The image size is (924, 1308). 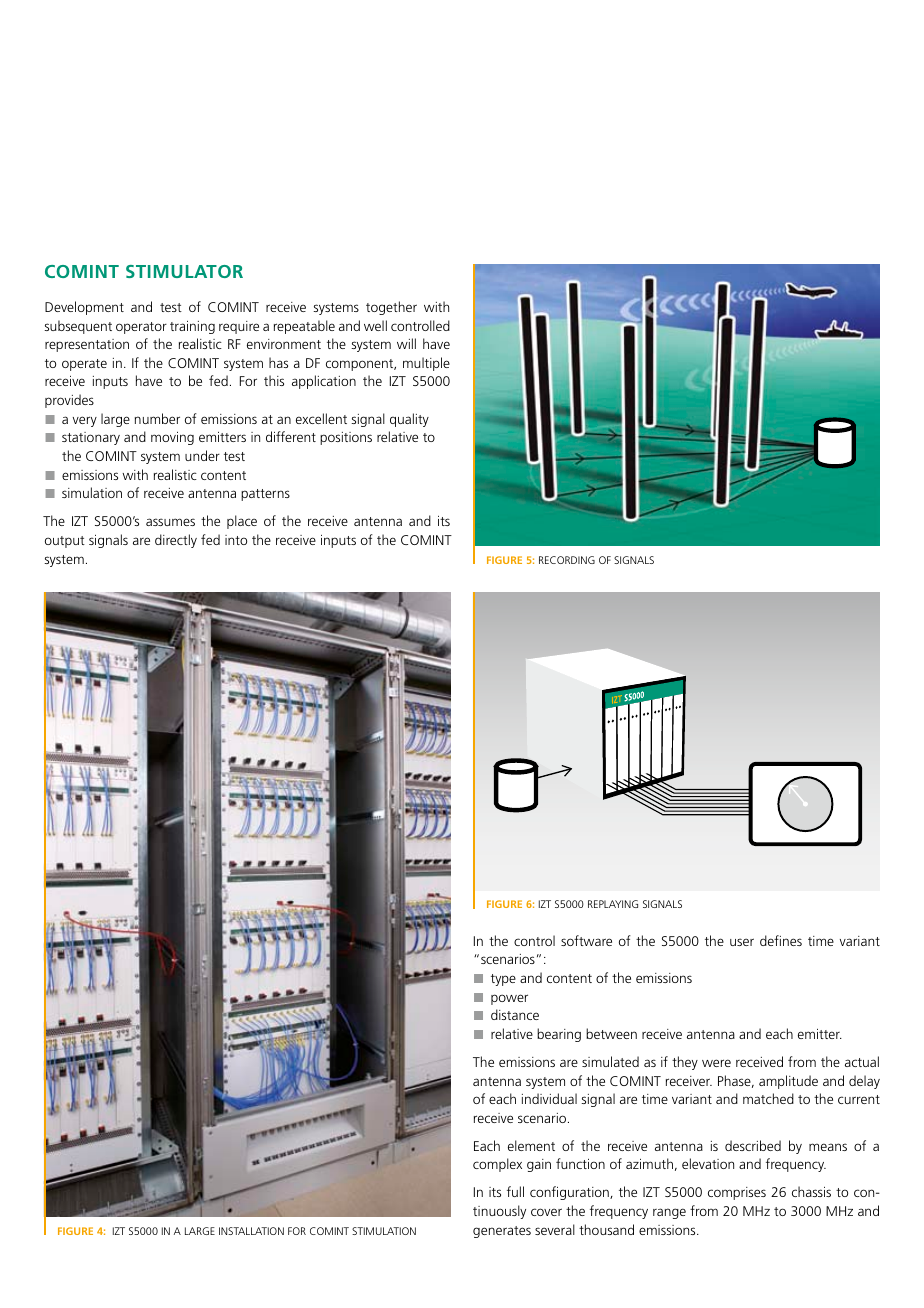 What do you see at coordinates (737, 1193) in the page?
I see `comprises` at bounding box center [737, 1193].
